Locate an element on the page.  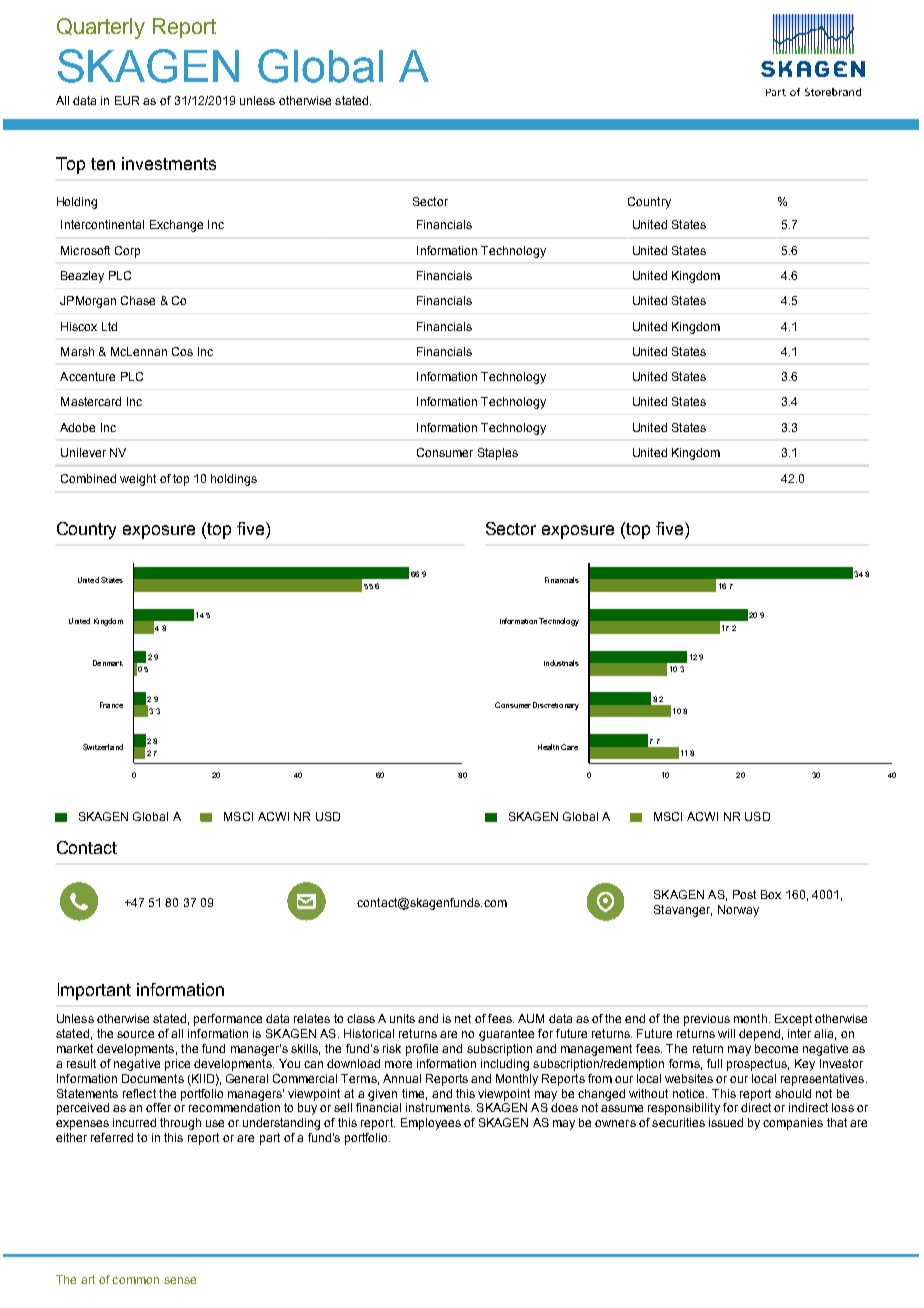
EUR is located at coordinates (127, 100).
